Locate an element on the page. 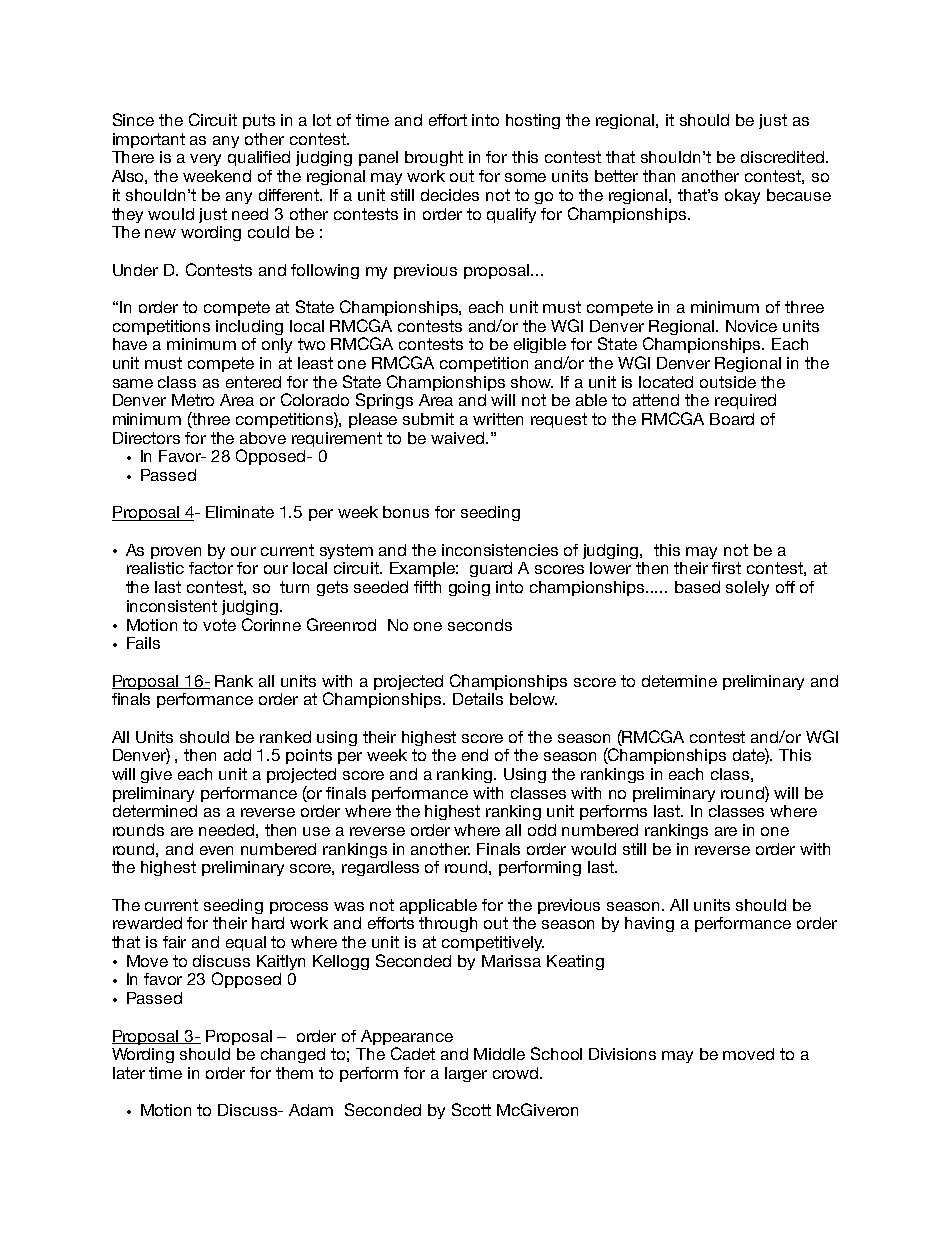 The width and height of the image is (952, 1233). later is located at coordinates (129, 1073).
